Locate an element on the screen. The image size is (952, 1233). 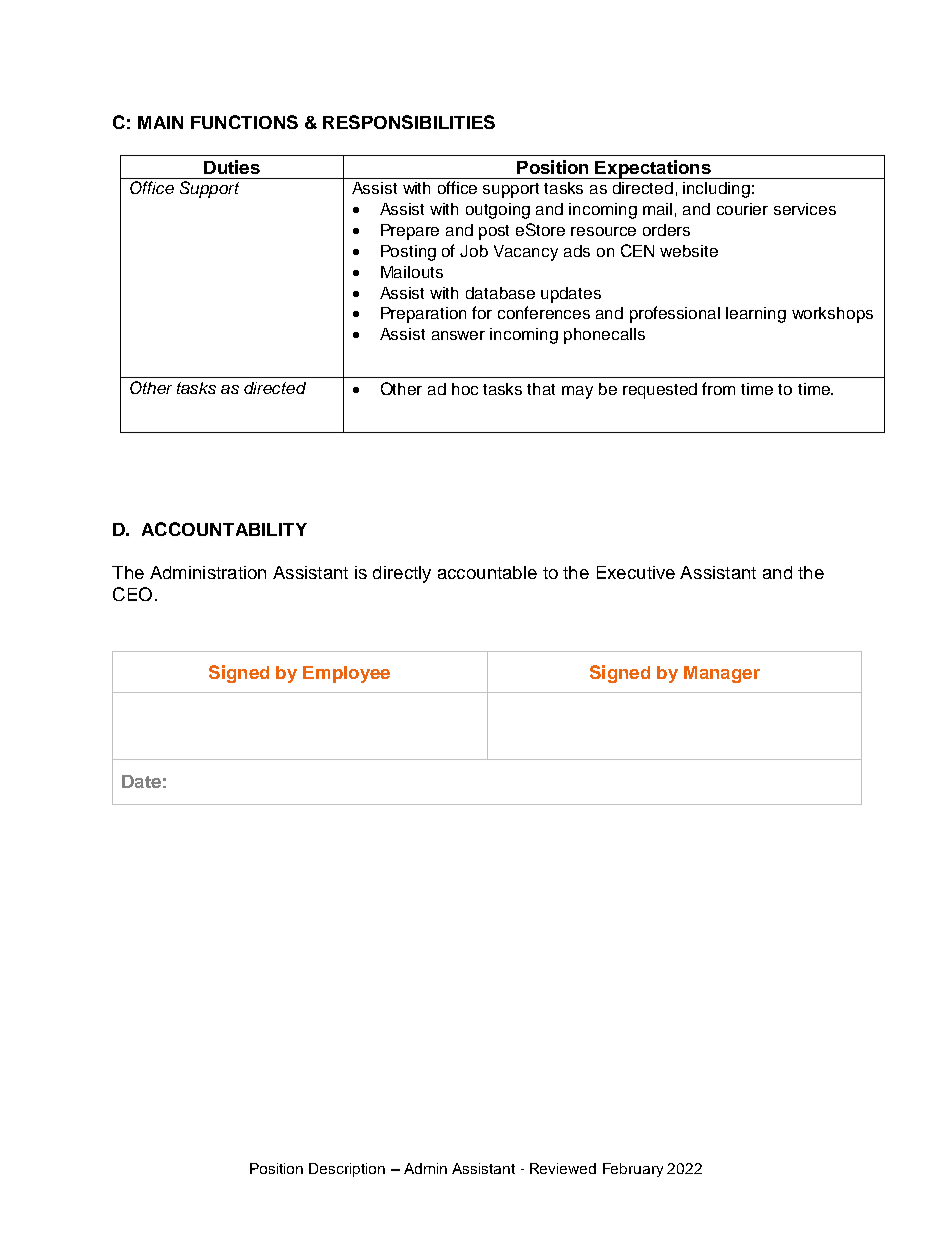
accountable is located at coordinates (487, 572).
